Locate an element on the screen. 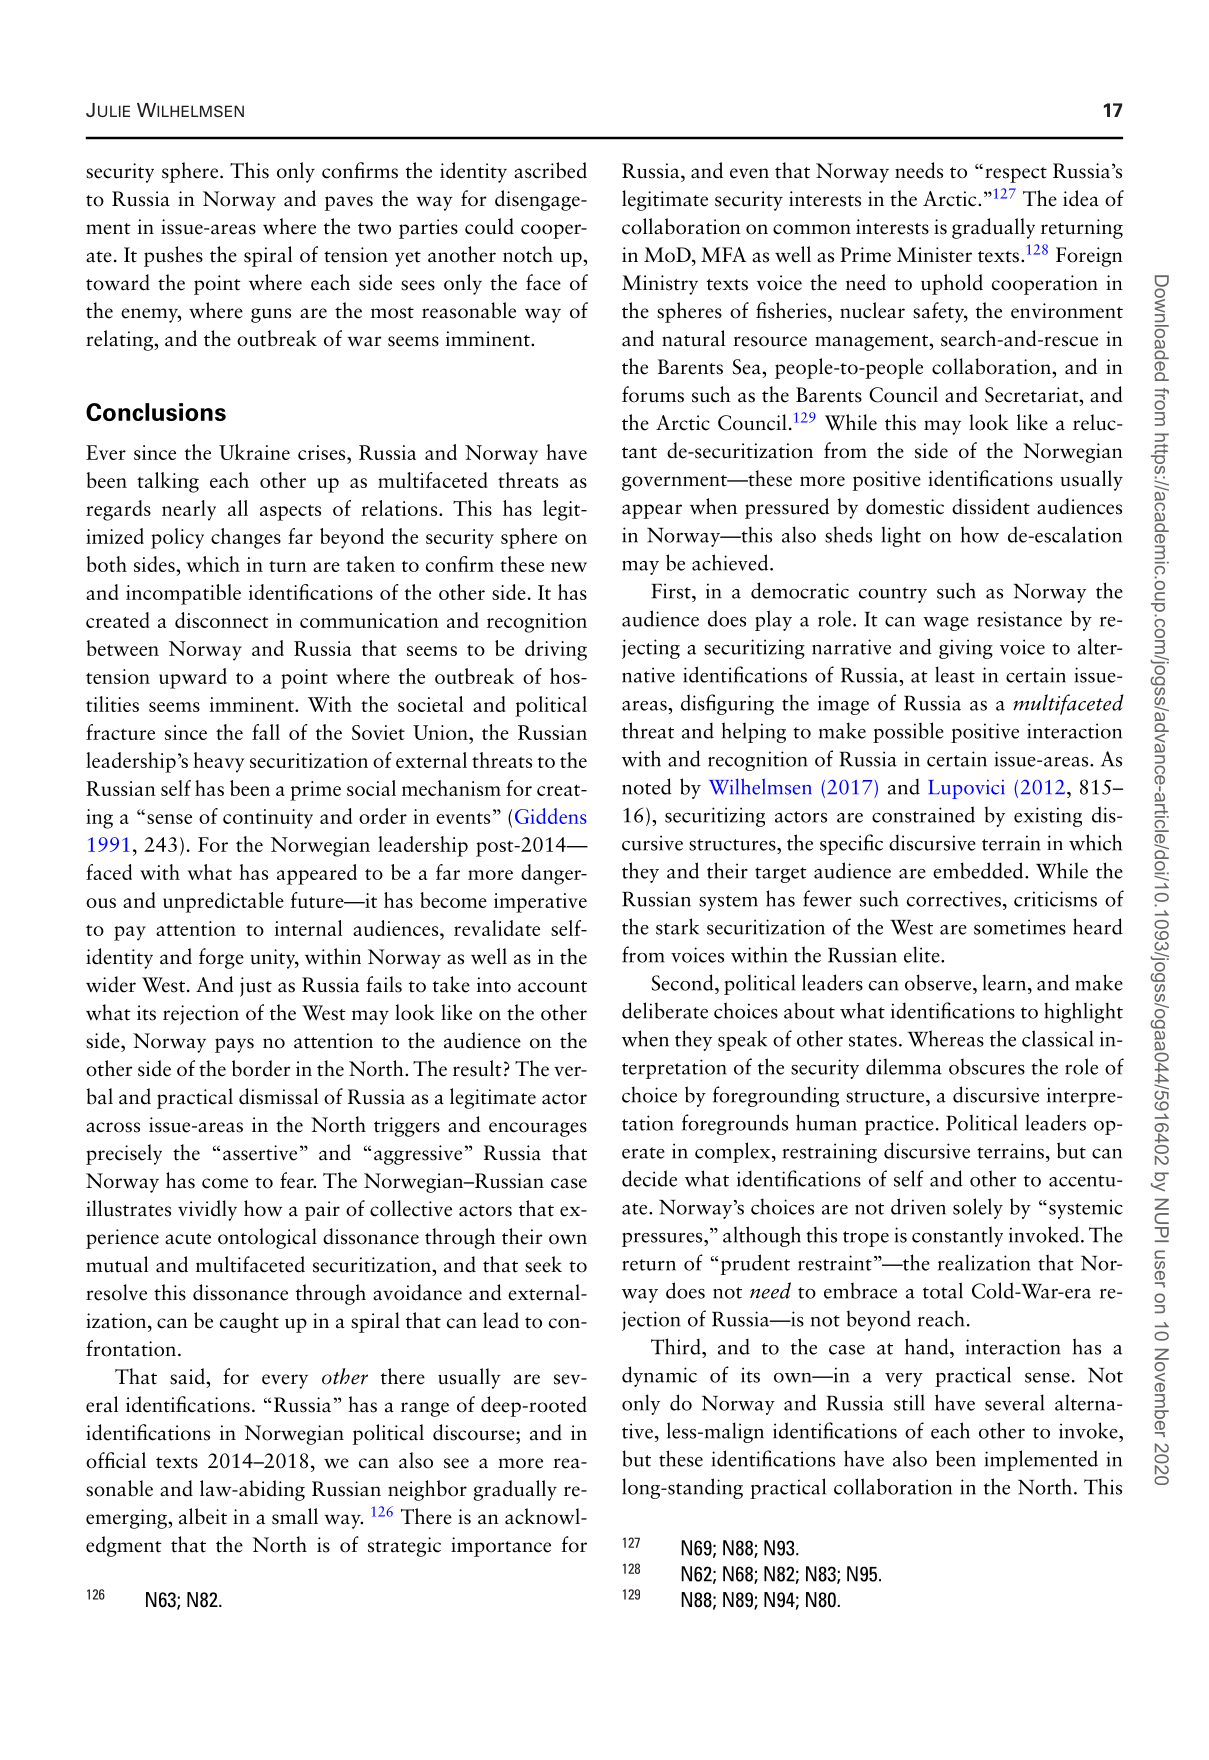 This screenshot has width=1209, height=1760. pushes is located at coordinates (173, 256).
